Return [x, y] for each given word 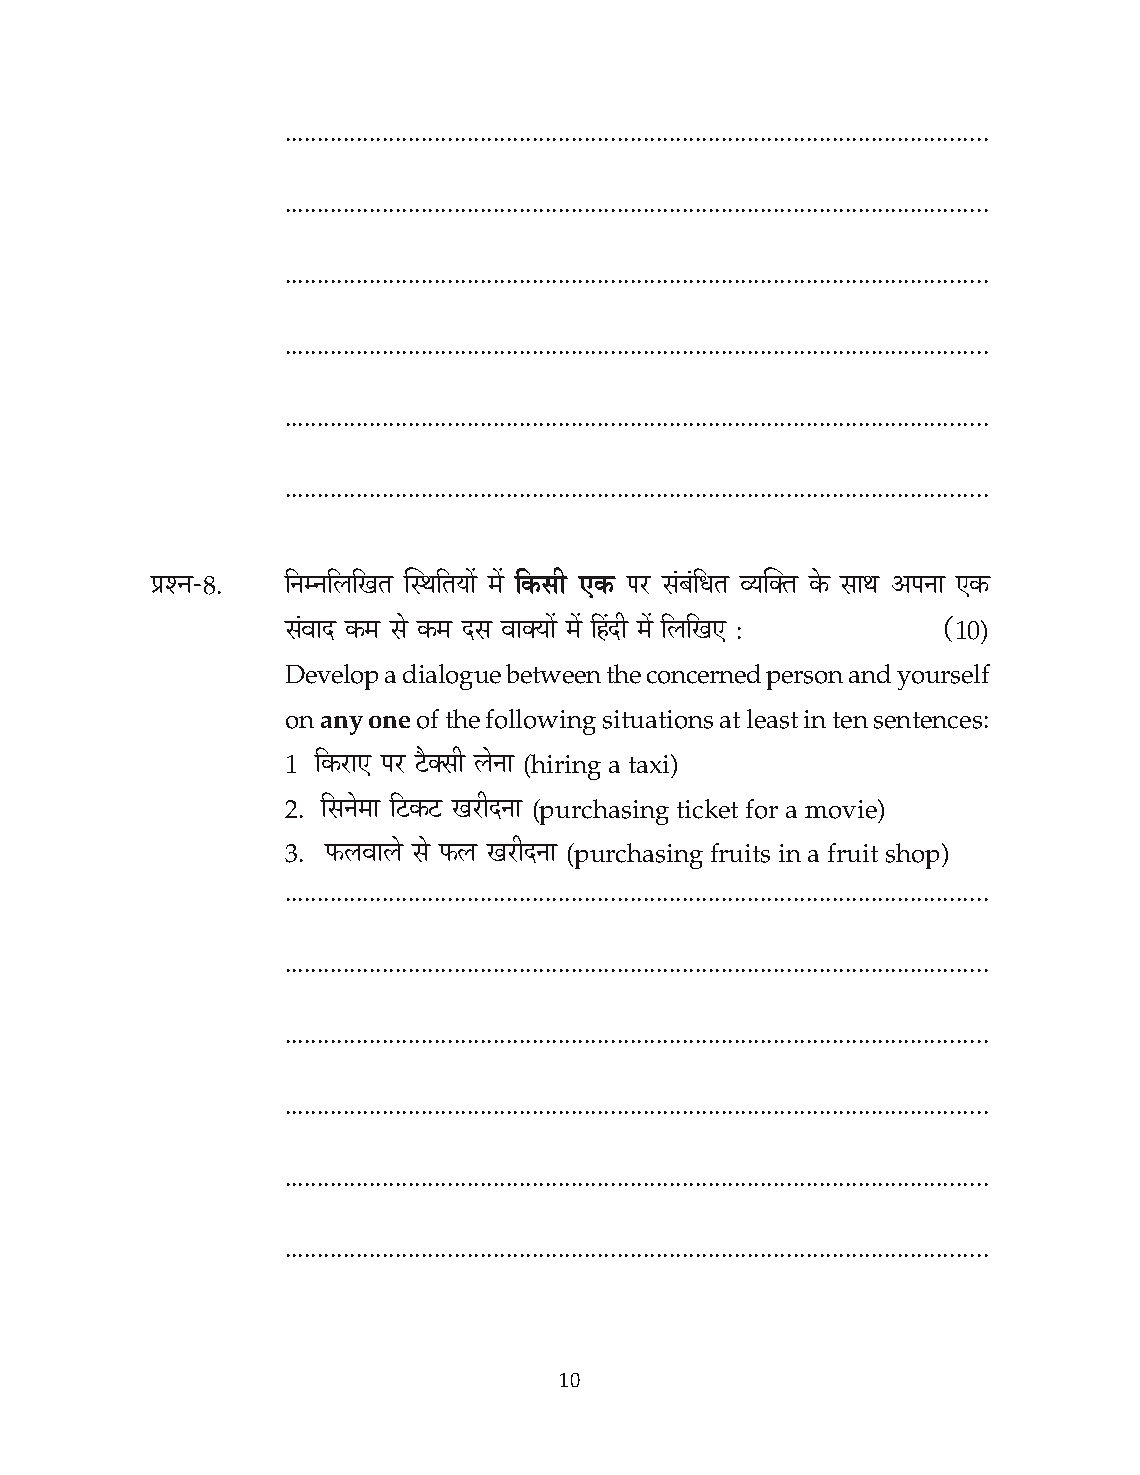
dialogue [452, 677]
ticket [707, 809]
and [870, 673]
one [389, 722]
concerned [704, 674]
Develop [332, 677]
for [762, 809]
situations [658, 719]
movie [842, 809]
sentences [928, 720]
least [772, 719]
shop [912, 856]
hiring [565, 767]
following [541, 722]
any [342, 725]
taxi [650, 763]
